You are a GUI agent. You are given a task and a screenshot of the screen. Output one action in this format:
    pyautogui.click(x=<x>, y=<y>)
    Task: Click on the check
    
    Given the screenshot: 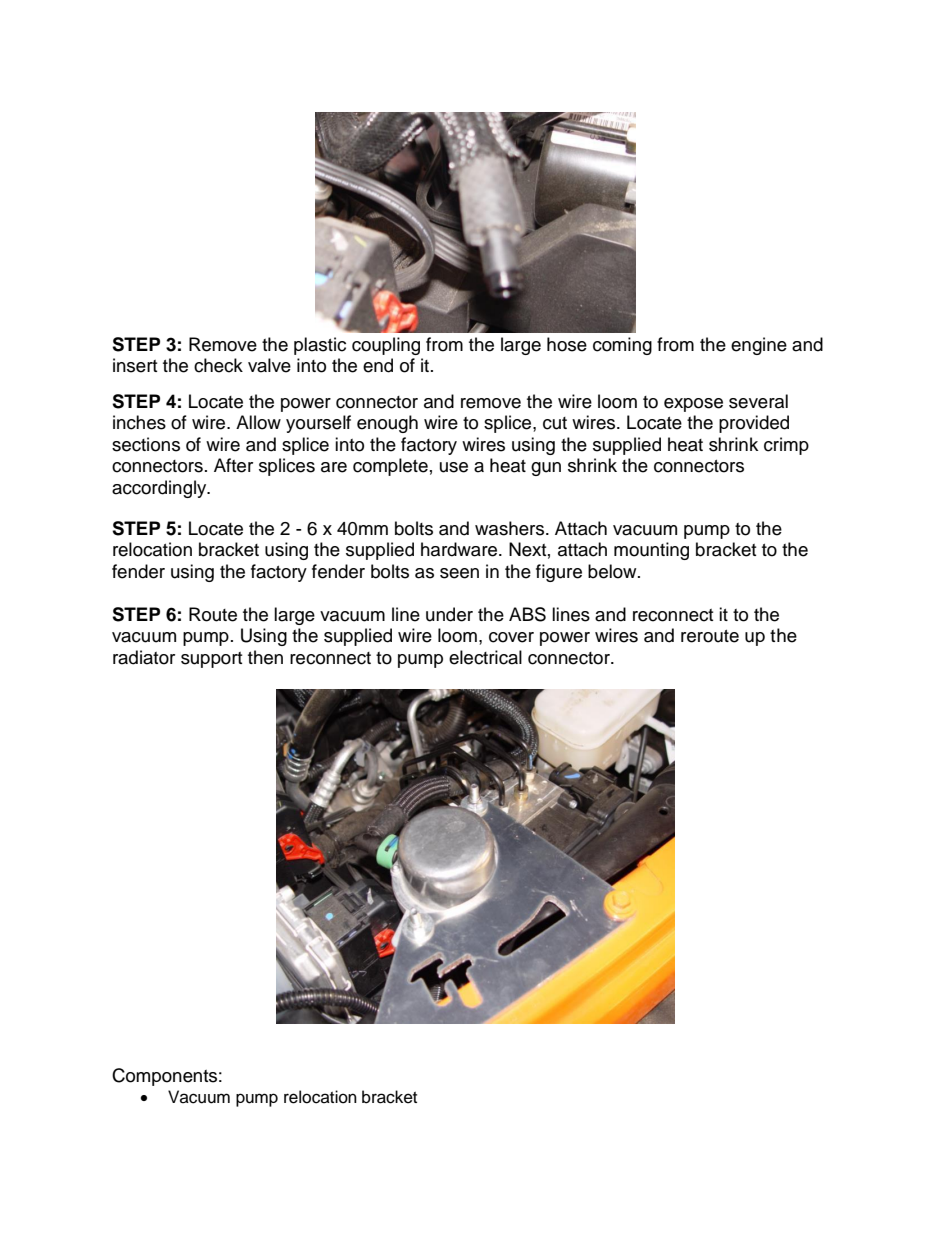 What is the action you would take?
    pyautogui.click(x=218, y=365)
